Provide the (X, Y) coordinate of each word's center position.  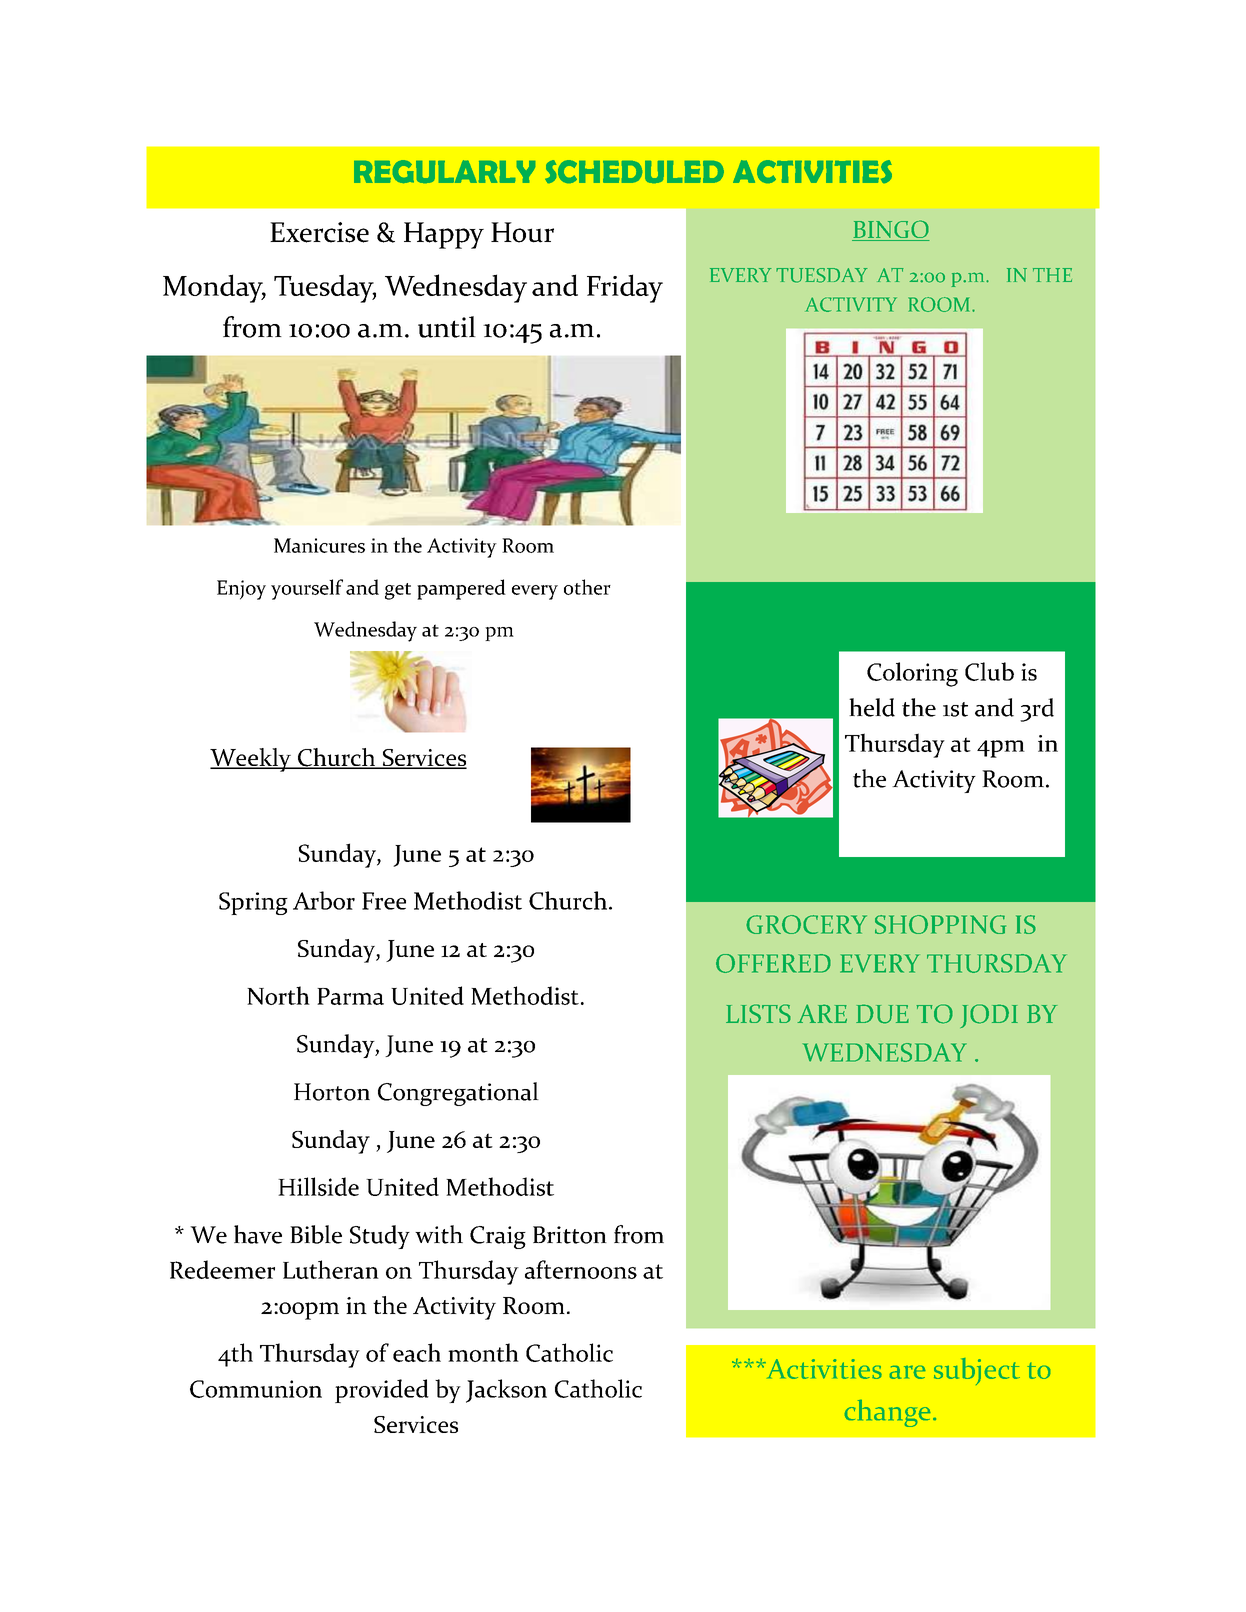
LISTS (758, 1013)
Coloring (912, 674)
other (587, 587)
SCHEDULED (634, 171)
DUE (882, 1014)
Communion (256, 1389)
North (278, 995)
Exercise (319, 232)
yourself (307, 589)
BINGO (890, 230)
